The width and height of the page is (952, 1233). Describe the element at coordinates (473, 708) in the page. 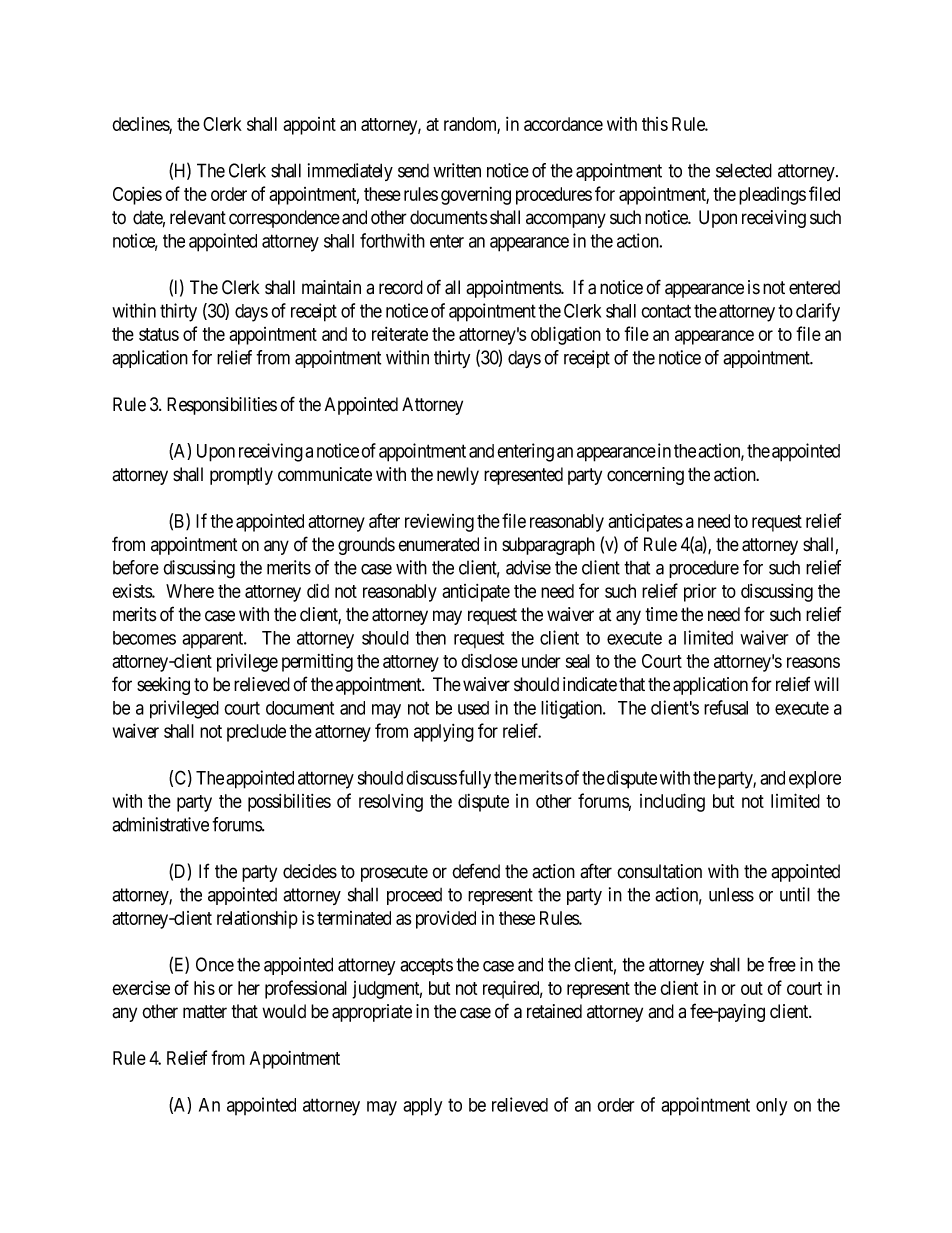

I see `used` at that location.
